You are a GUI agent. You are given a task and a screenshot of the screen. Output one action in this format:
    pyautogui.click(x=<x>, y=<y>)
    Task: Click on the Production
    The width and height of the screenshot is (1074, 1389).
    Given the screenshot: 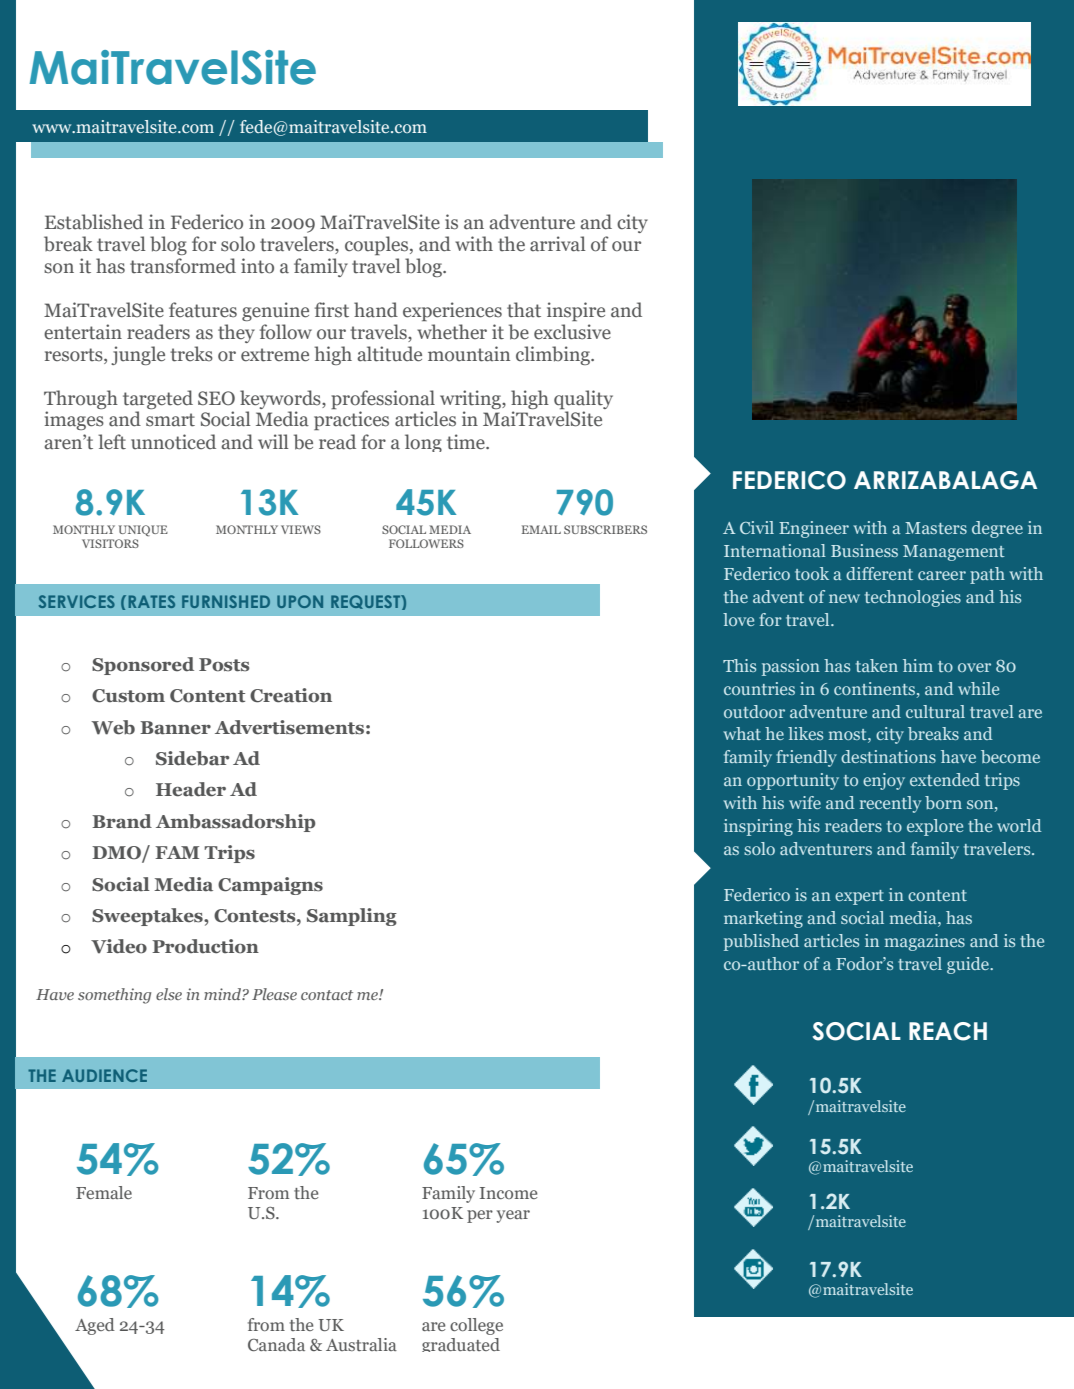 What is the action you would take?
    pyautogui.click(x=205, y=946)
